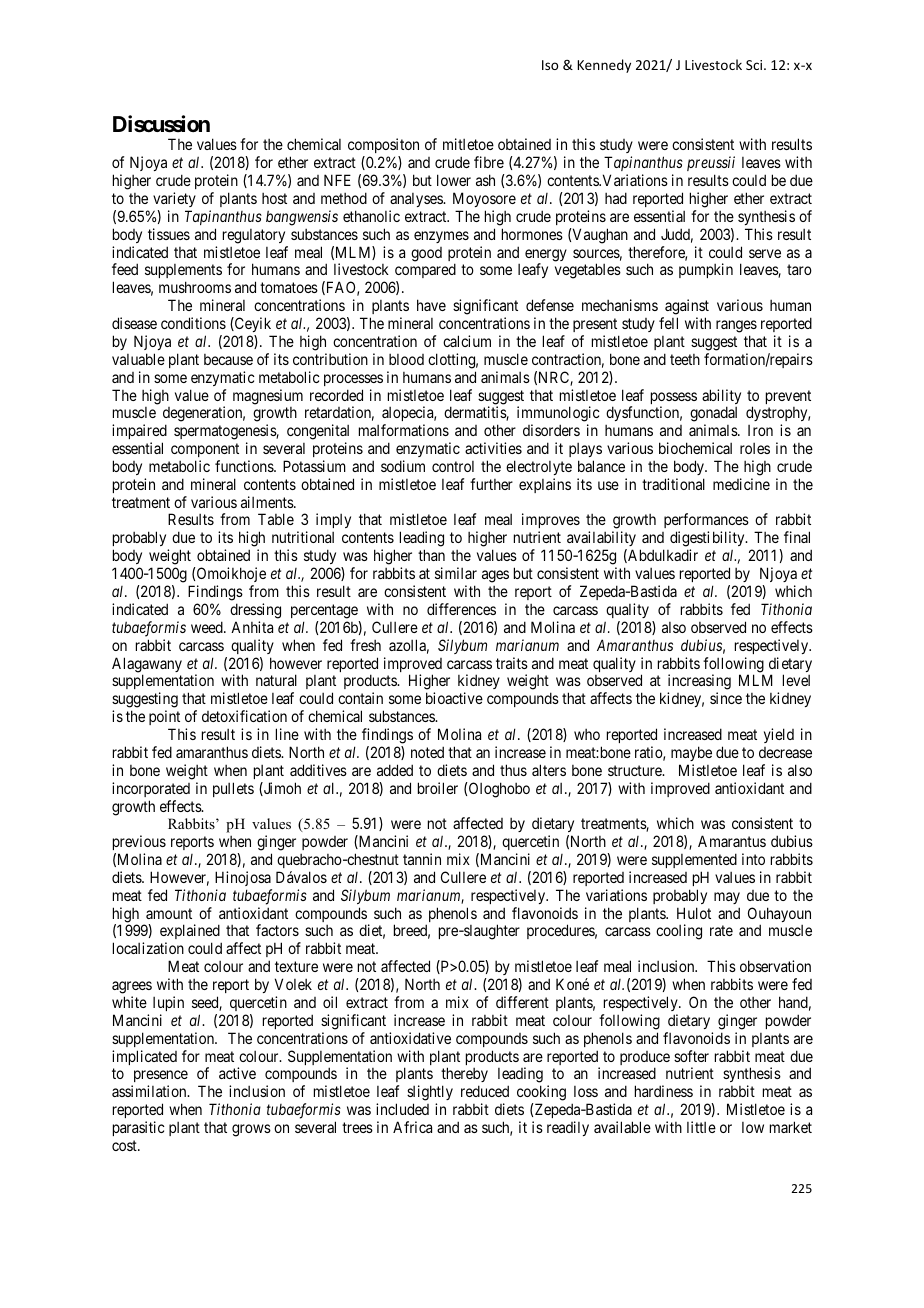 The image size is (924, 1308). What do you see at coordinates (208, 627) in the screenshot?
I see `weed` at bounding box center [208, 627].
